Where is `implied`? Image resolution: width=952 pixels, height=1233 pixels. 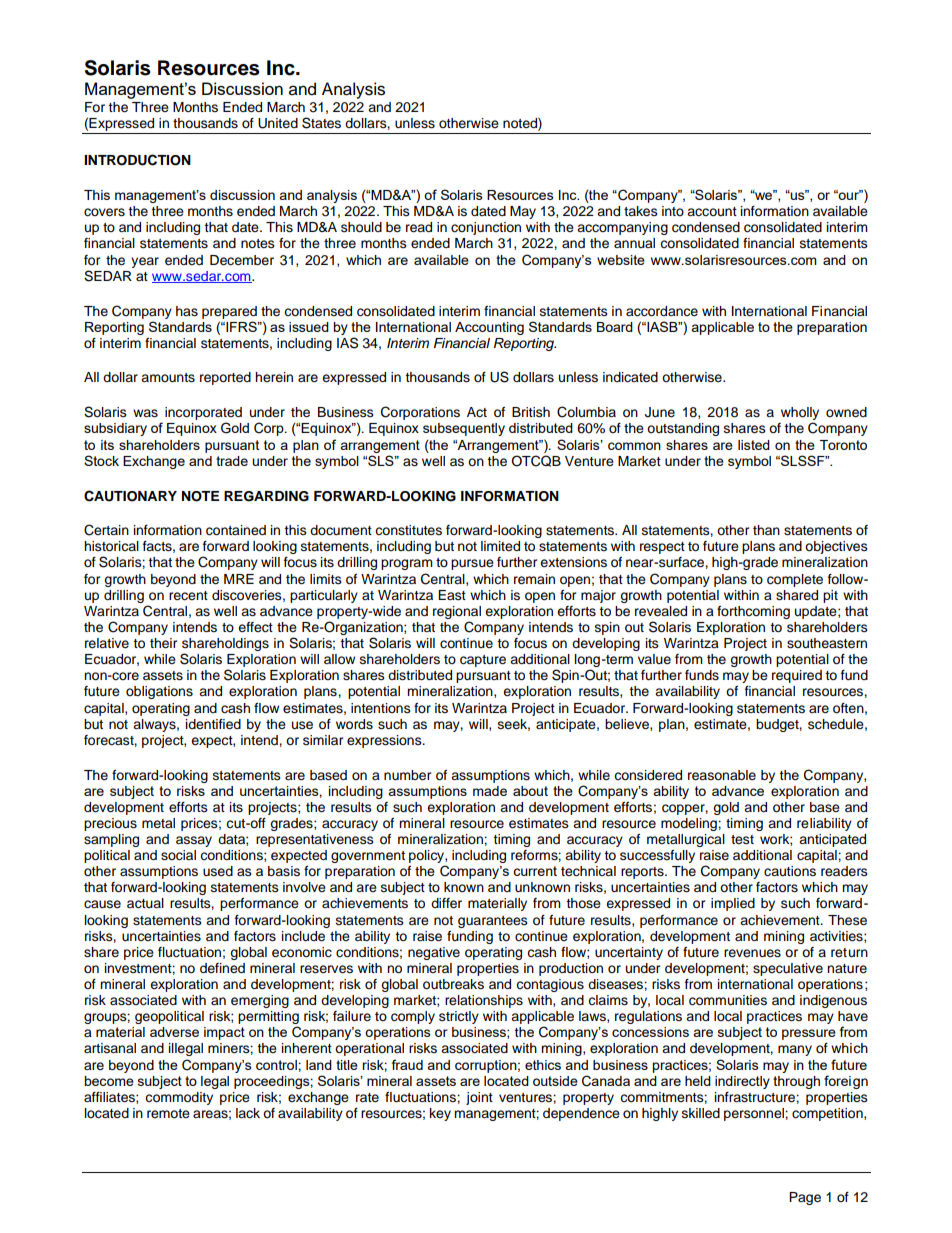 implied is located at coordinates (733, 904).
